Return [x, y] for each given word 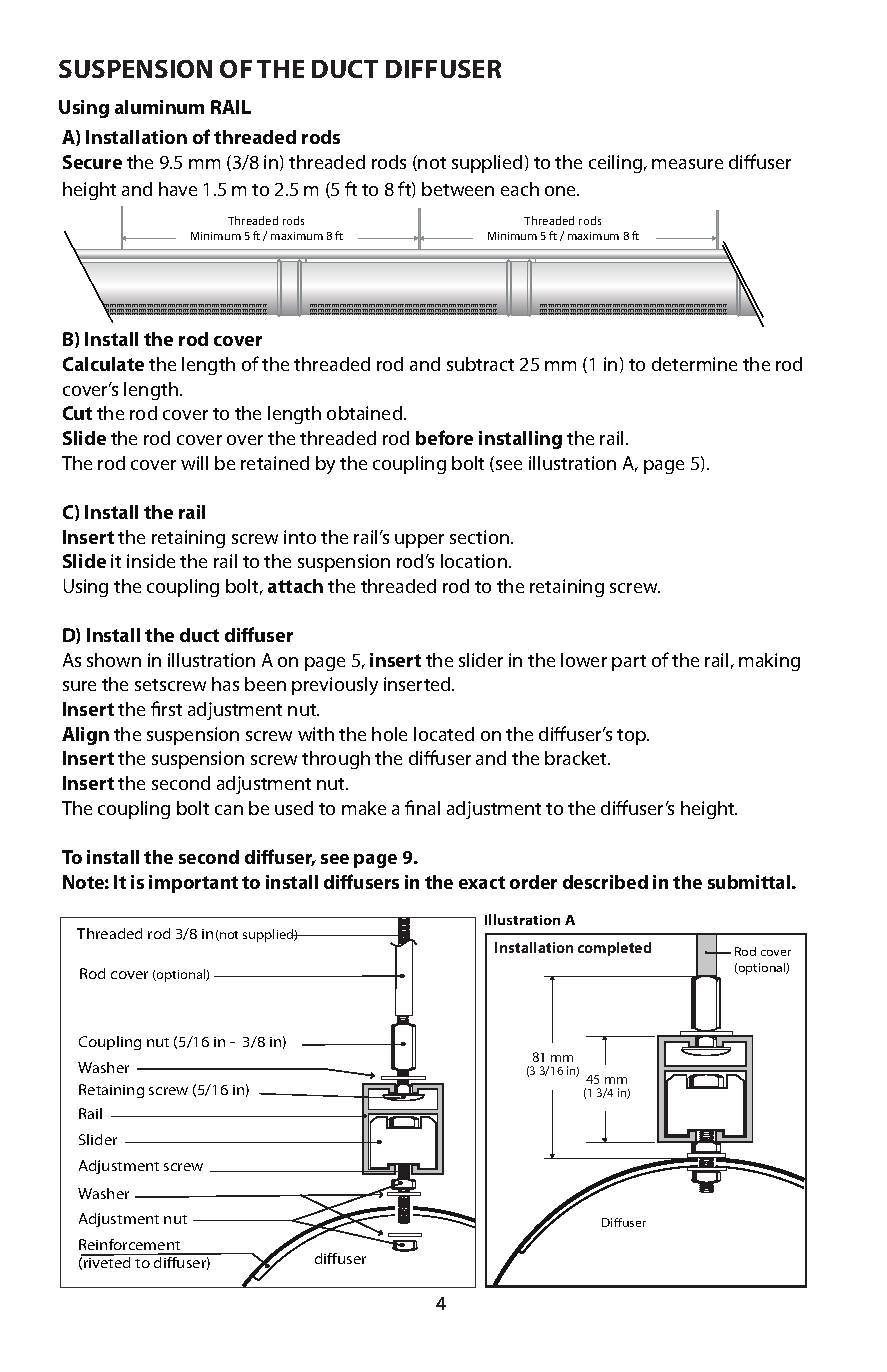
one [562, 191]
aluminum [159, 107]
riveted [106, 1261]
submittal [750, 882]
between [458, 189]
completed [614, 949]
